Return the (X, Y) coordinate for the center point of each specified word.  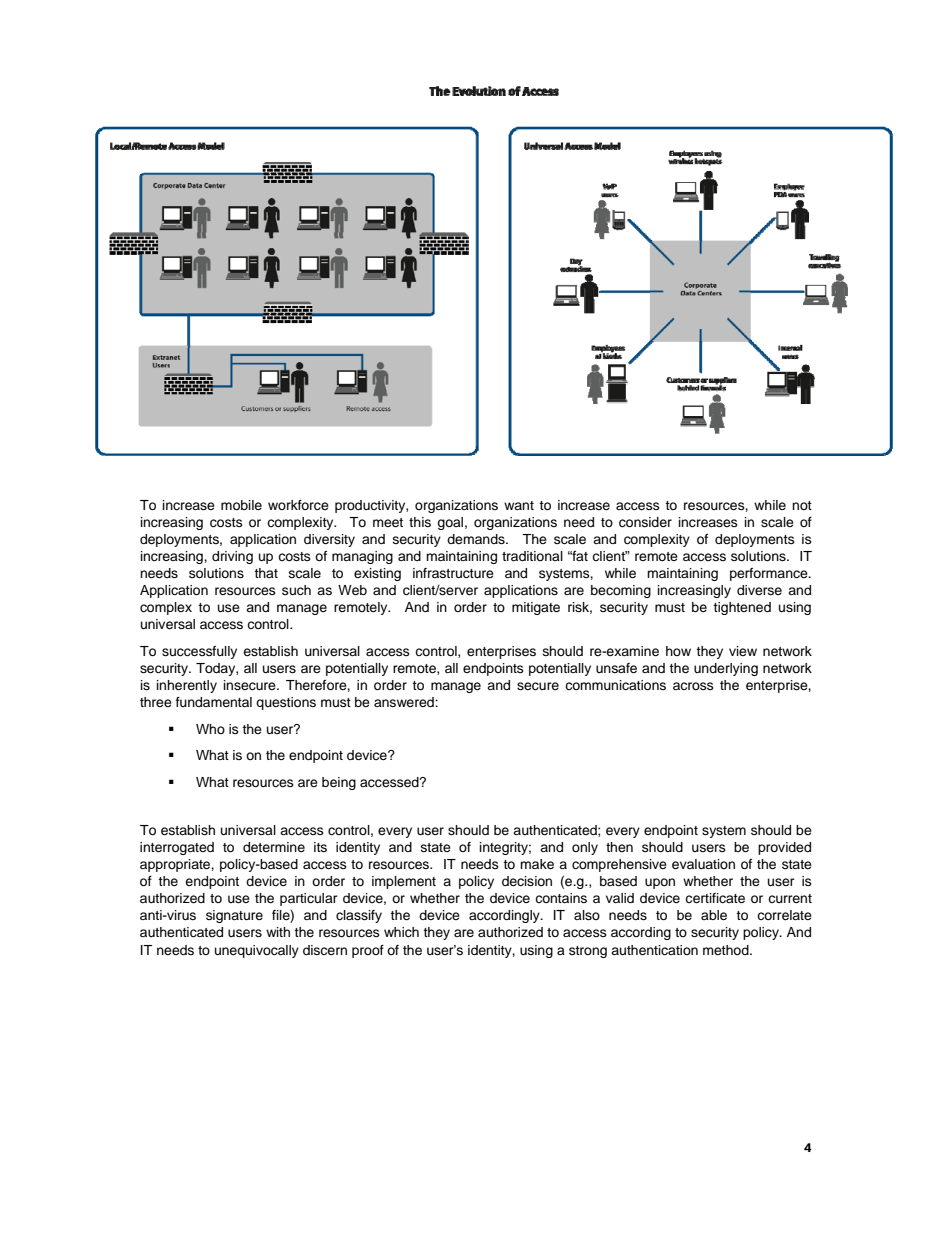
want (519, 505)
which (401, 932)
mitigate (536, 608)
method (727, 950)
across (693, 686)
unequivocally (257, 951)
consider (645, 522)
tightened (742, 608)
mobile (241, 505)
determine (274, 847)
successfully (199, 652)
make (537, 864)
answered (405, 702)
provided (784, 848)
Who (210, 729)
